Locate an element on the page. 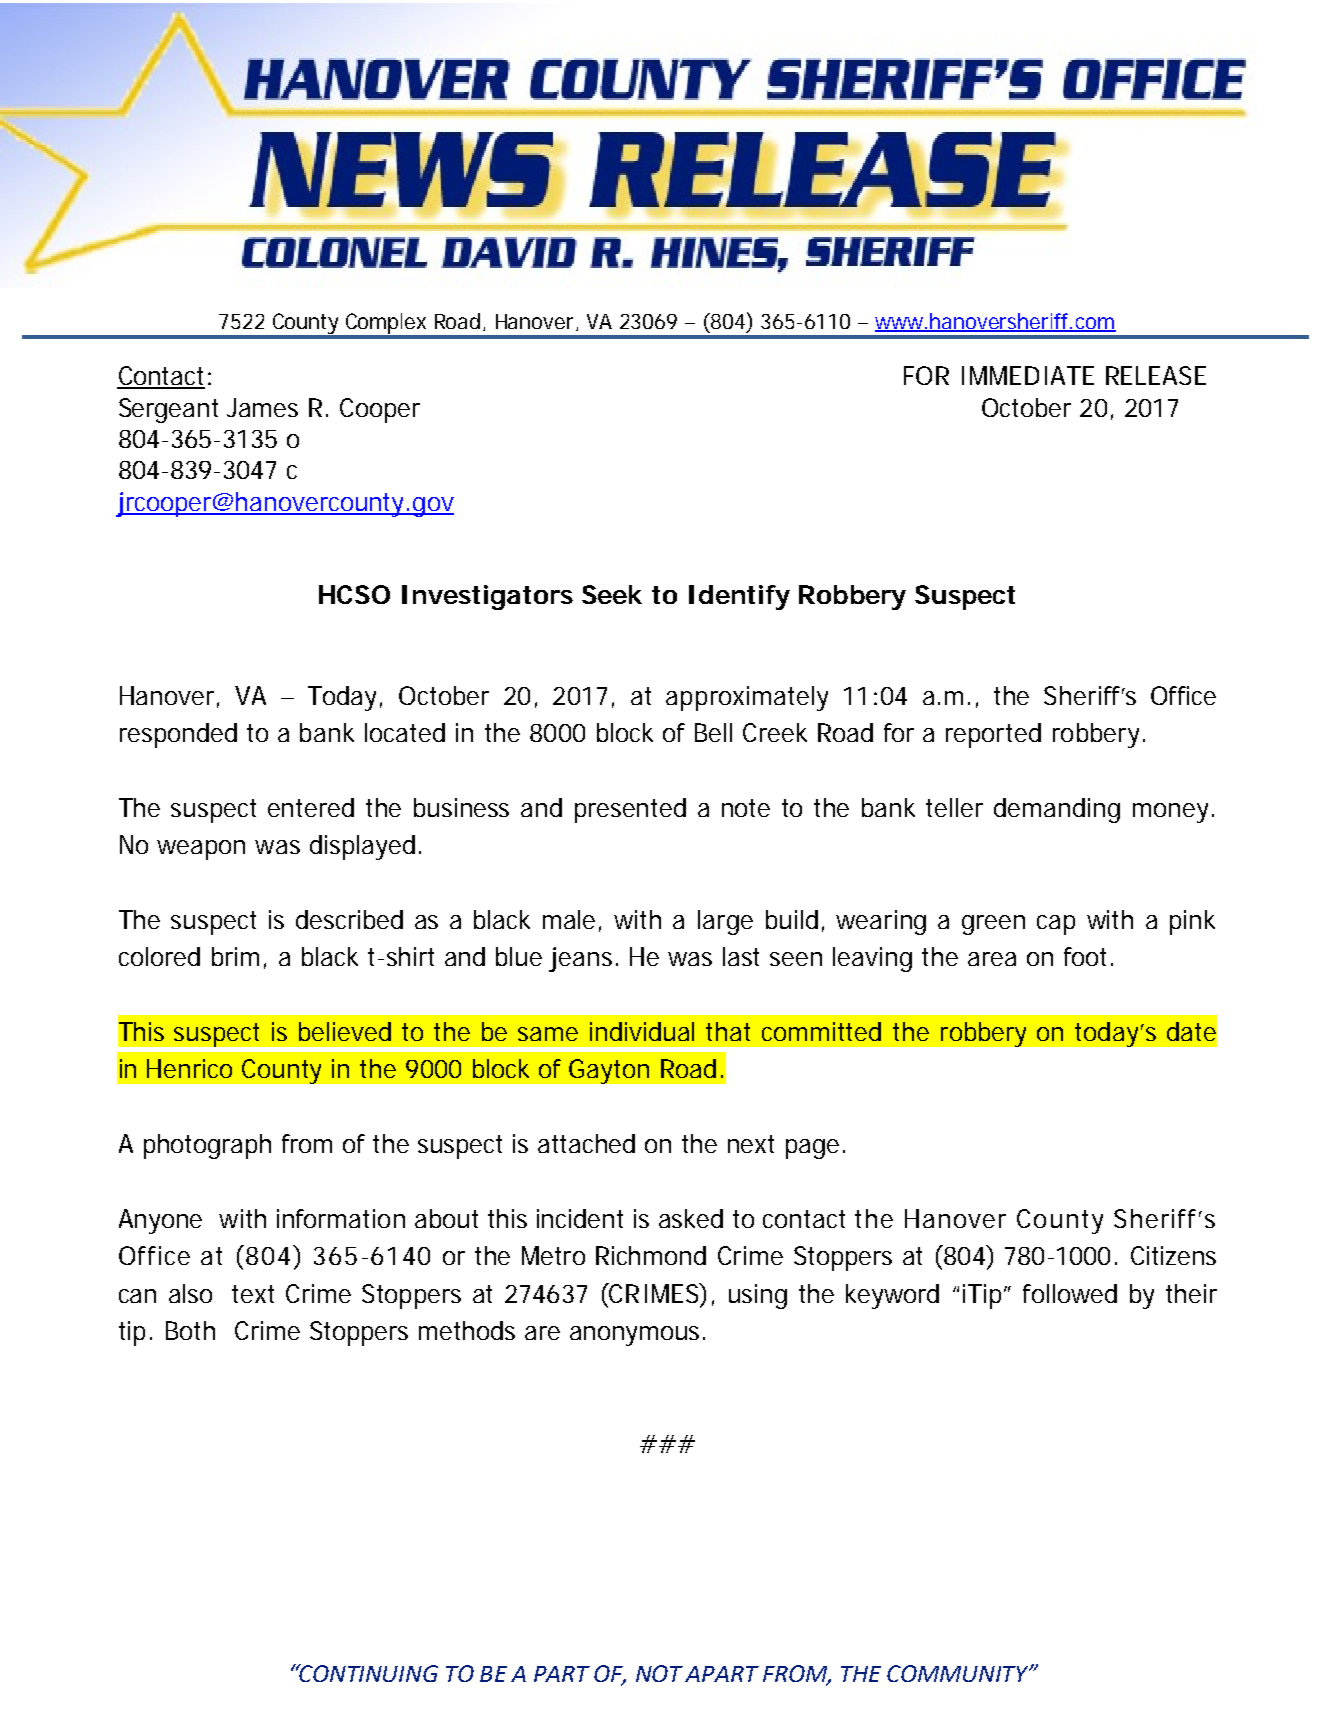 Image resolution: width=1334 pixels, height=1726 pixels. COMMUNITY is located at coordinates (959, 1673).
